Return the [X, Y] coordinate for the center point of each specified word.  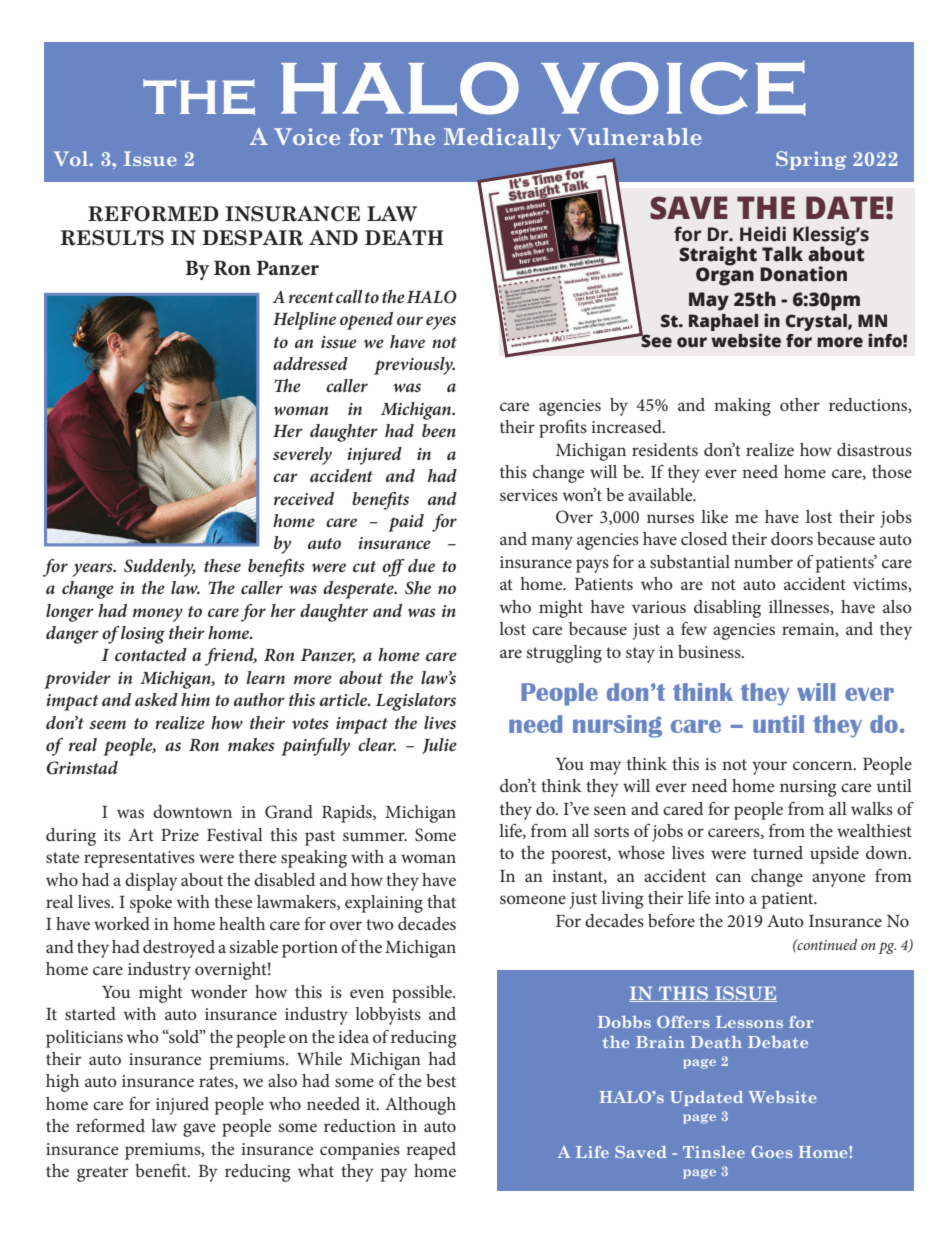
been [439, 430]
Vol [72, 158]
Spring [811, 160]
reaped [431, 1151]
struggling [564, 654]
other [800, 404]
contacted [151, 654]
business [710, 651]
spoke [151, 904]
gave [199, 1130]
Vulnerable [635, 136]
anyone [838, 880]
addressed [310, 363]
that [441, 901]
